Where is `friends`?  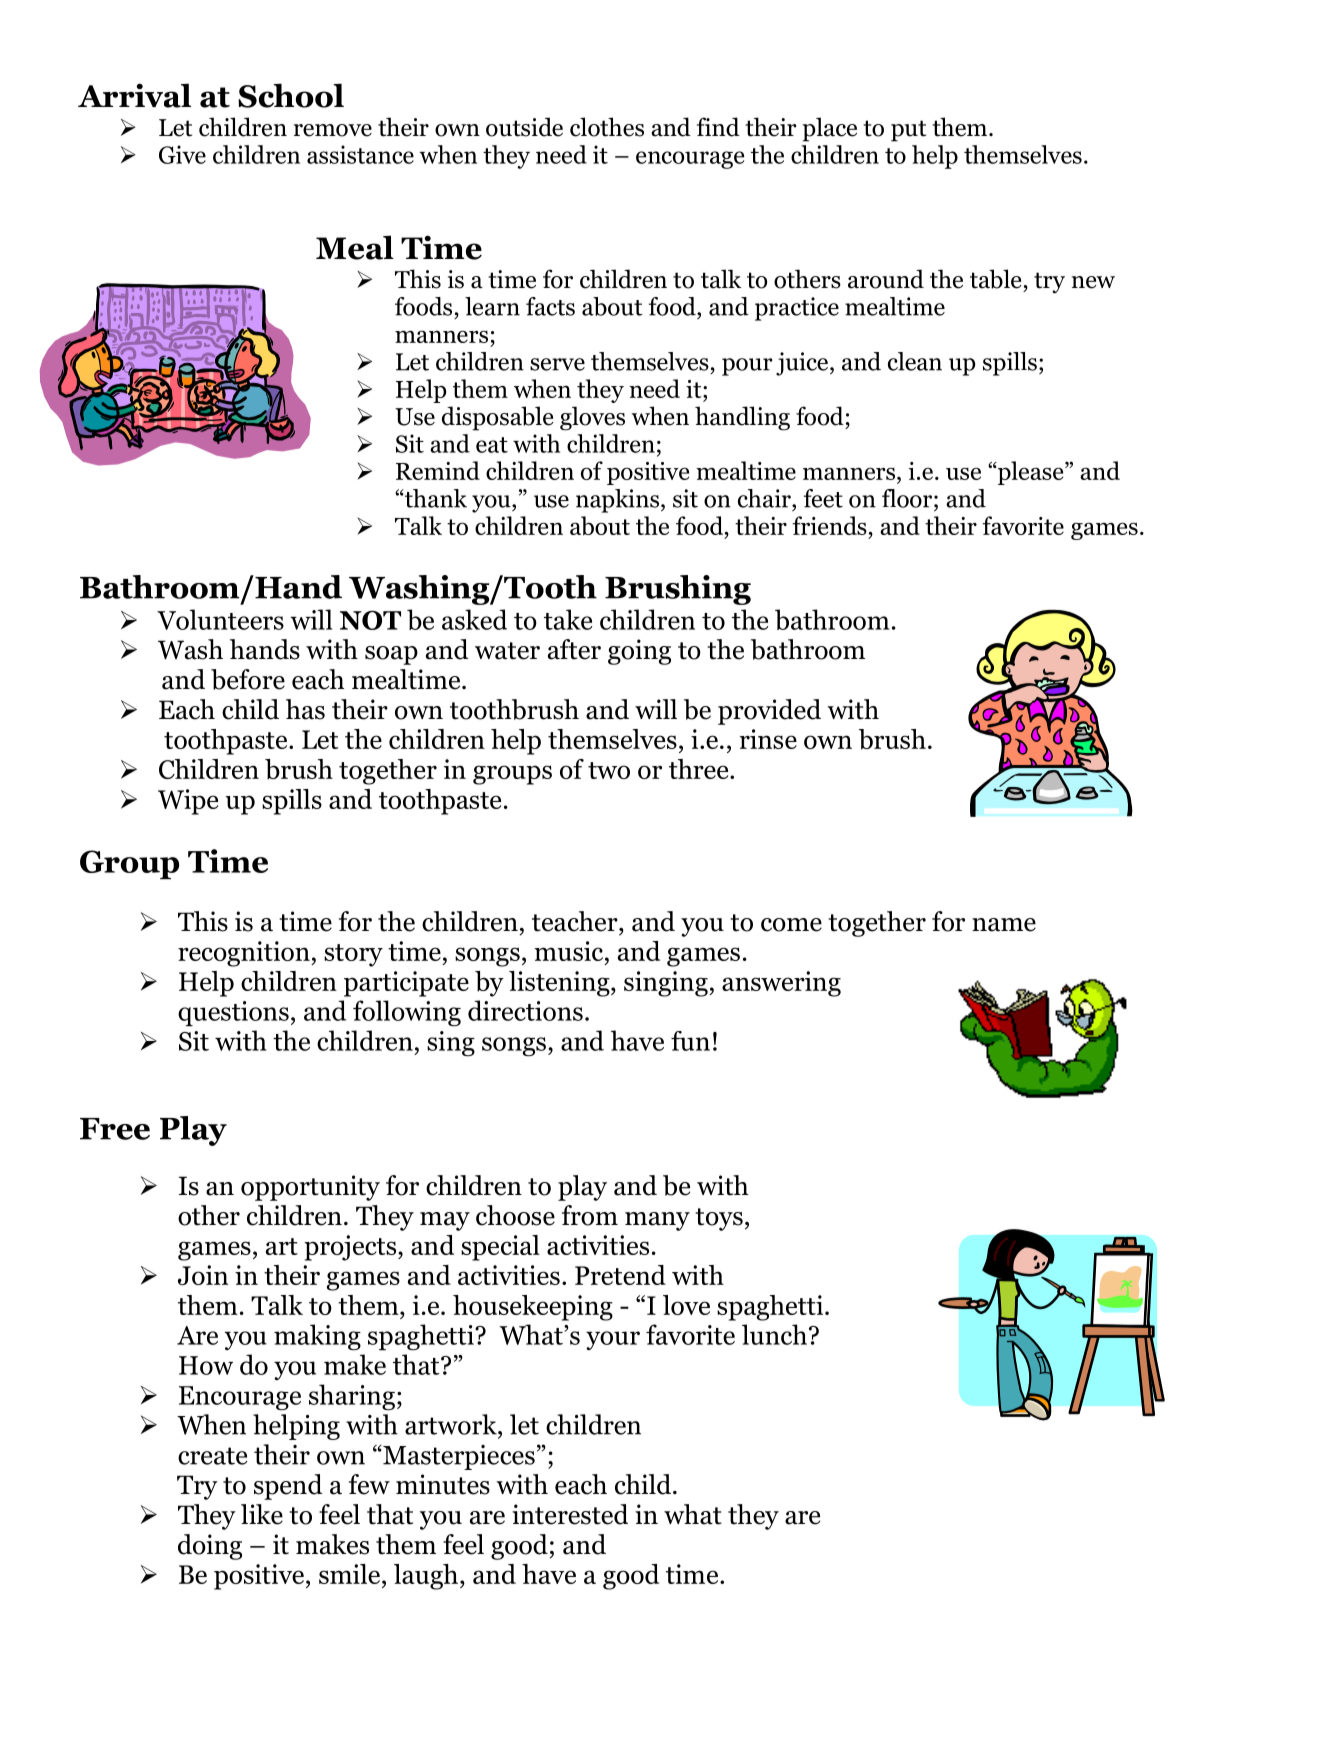
friends is located at coordinates (830, 525).
